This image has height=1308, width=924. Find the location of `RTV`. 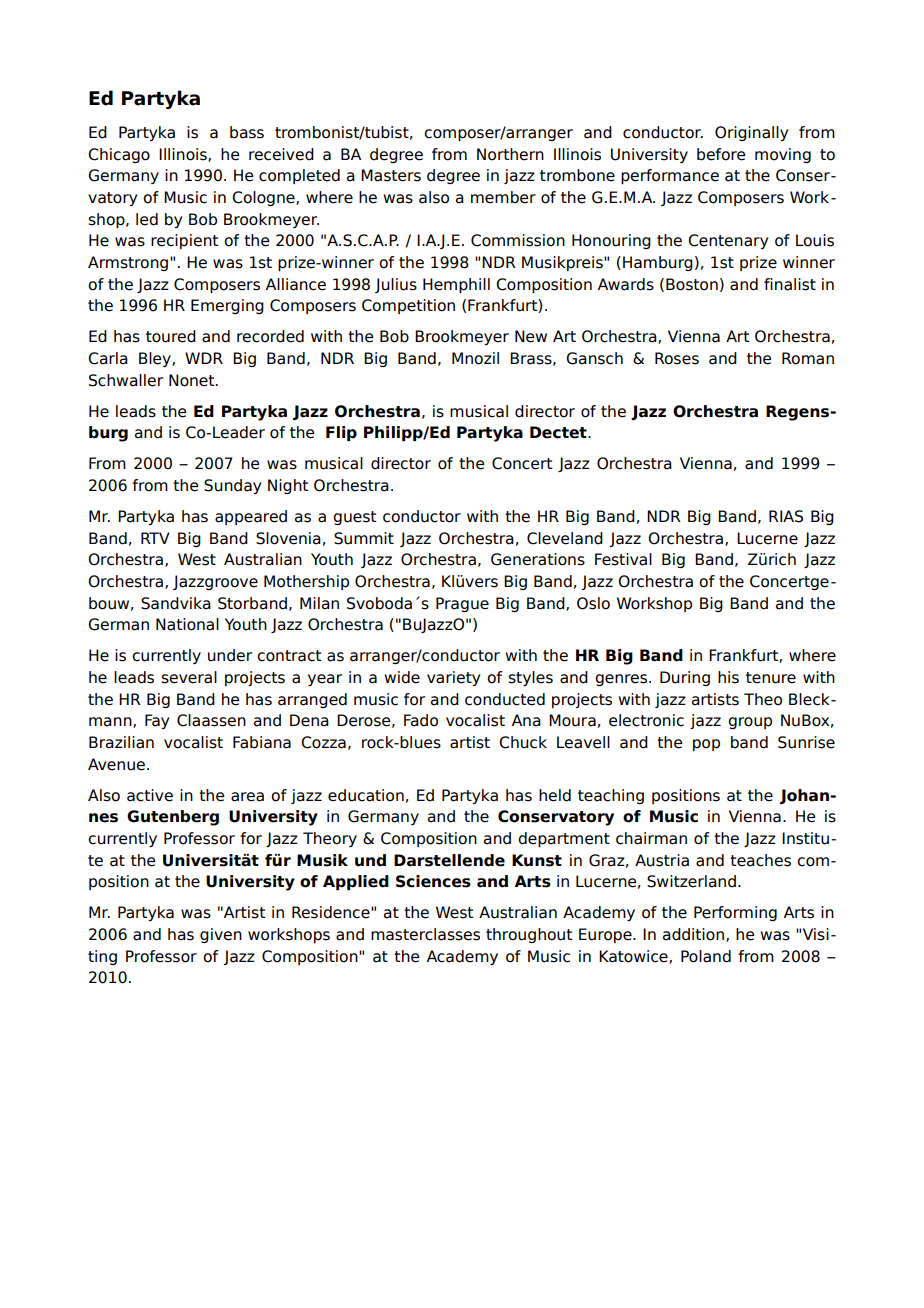

RTV is located at coordinates (155, 538).
